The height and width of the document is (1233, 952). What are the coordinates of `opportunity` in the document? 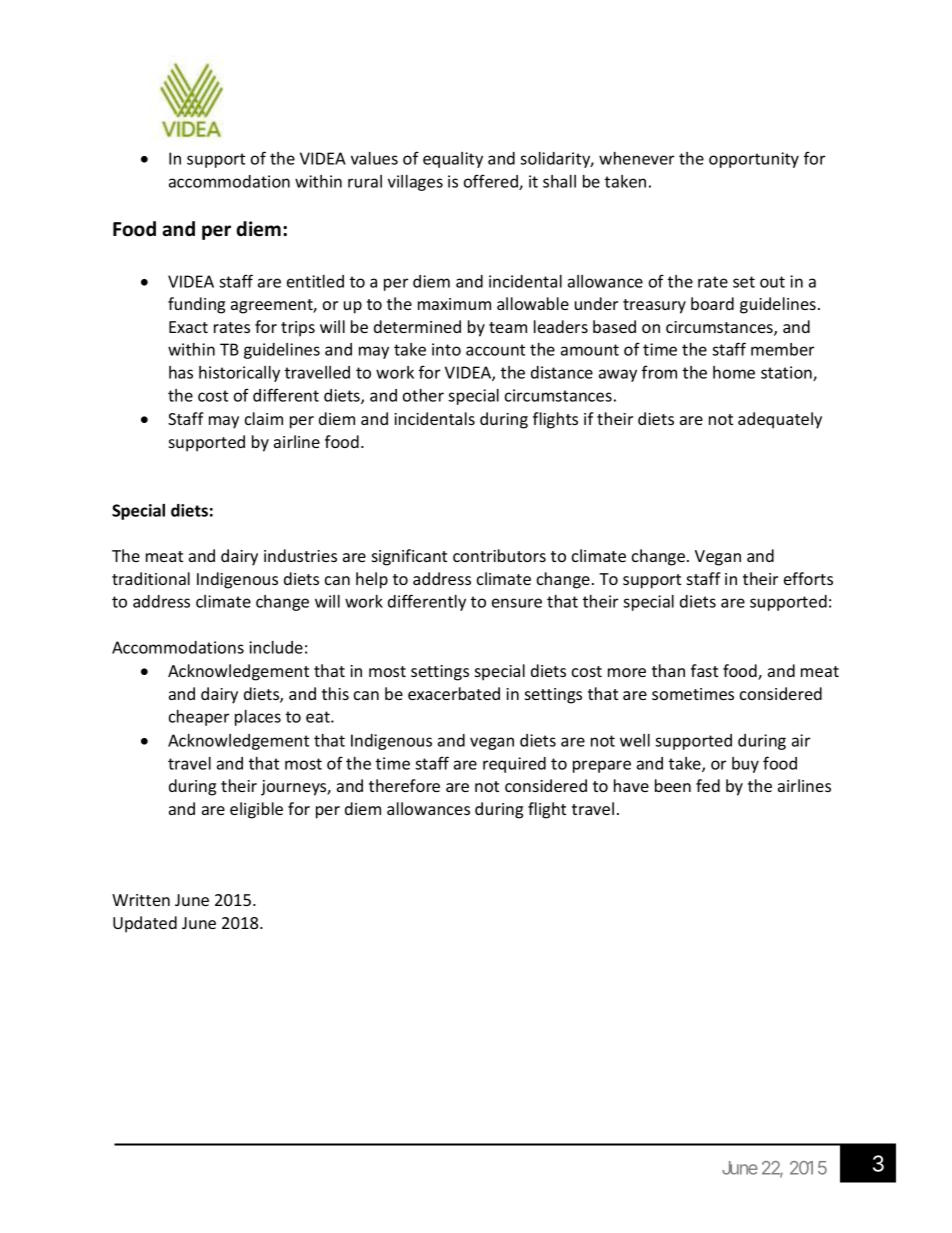 It's located at (754, 160).
